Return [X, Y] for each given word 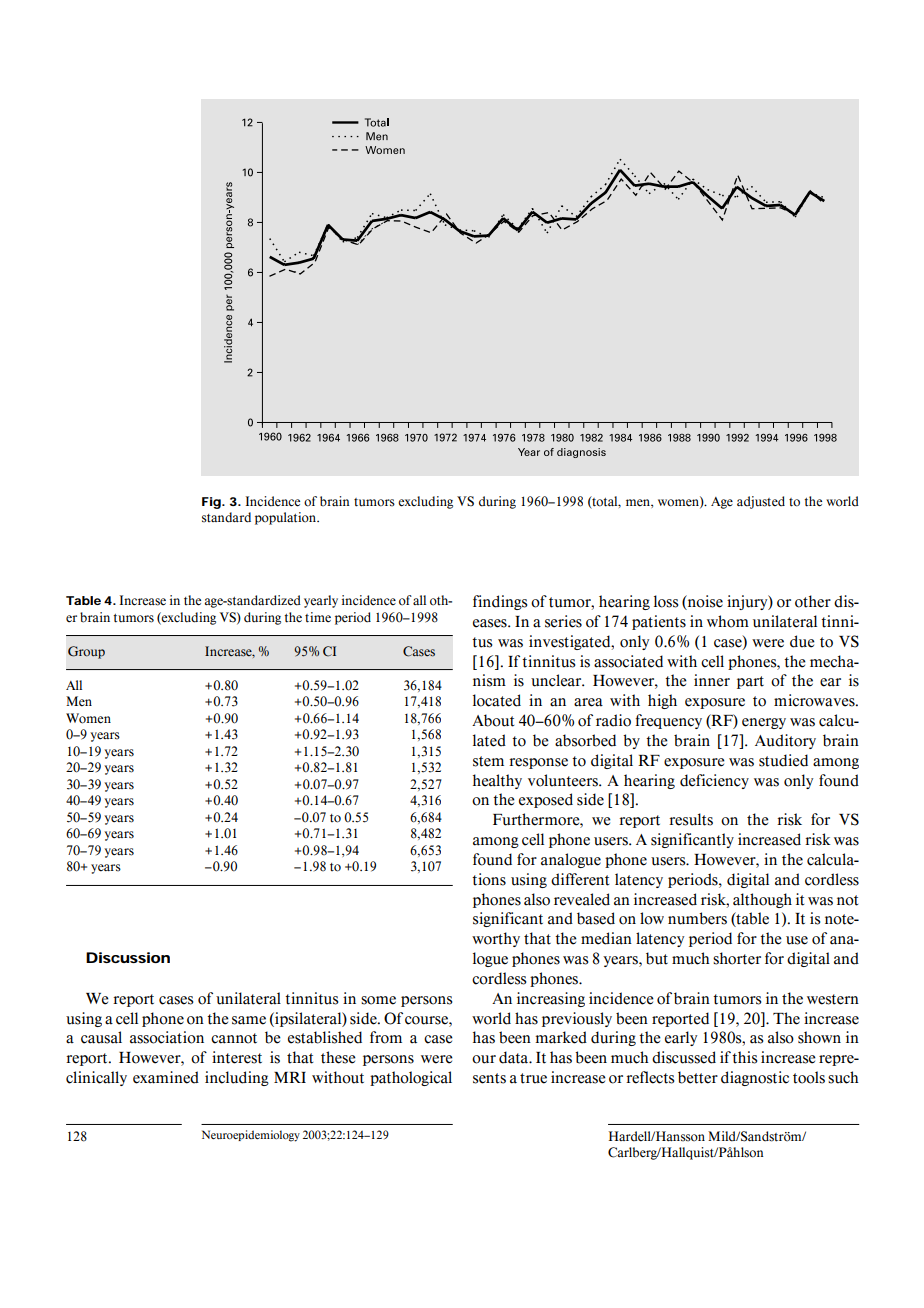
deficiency [714, 781]
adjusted [761, 502]
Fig [211, 503]
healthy [497, 781]
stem [488, 761]
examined [166, 1077]
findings [500, 602]
